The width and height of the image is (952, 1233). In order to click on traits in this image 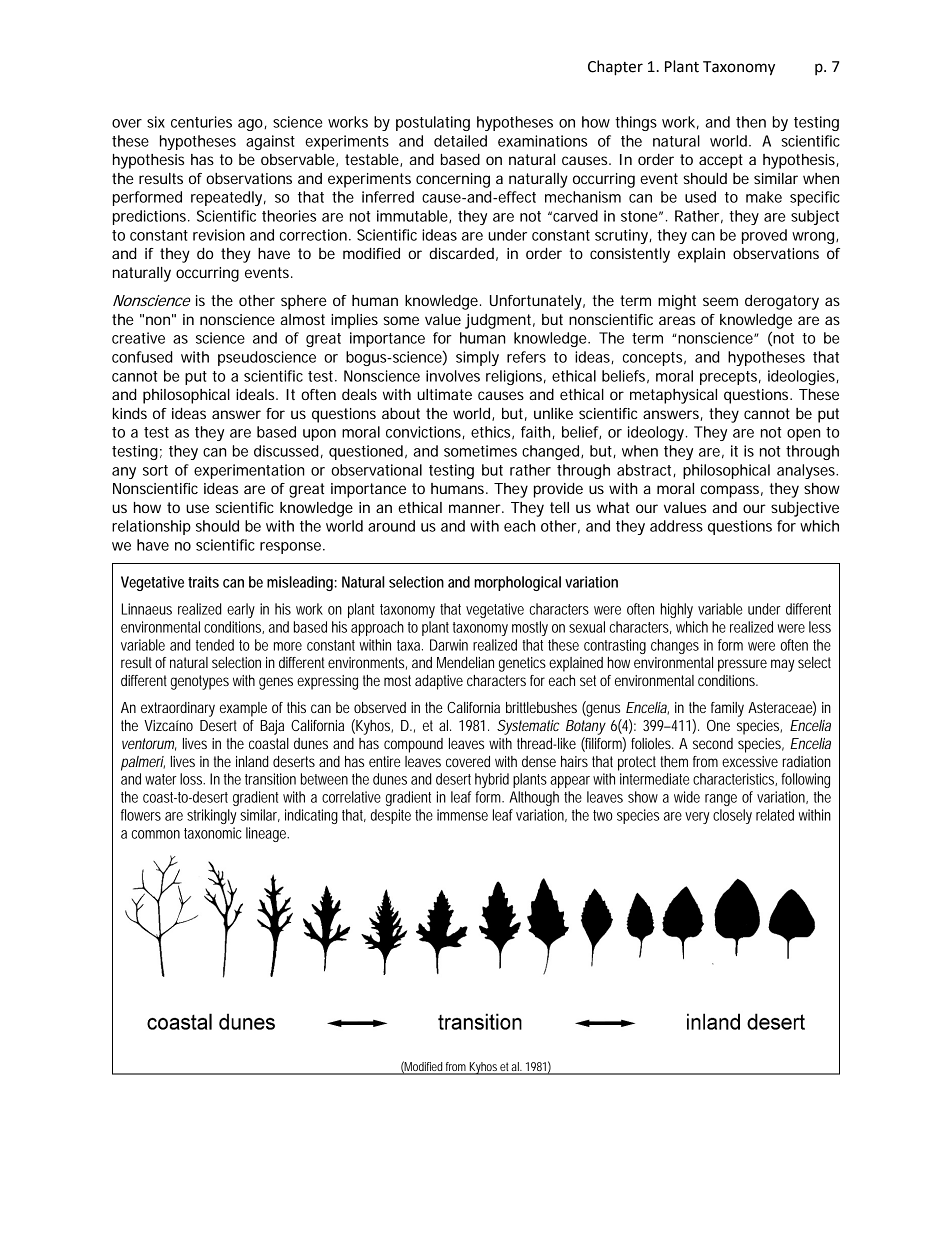, I will do `click(203, 582)`.
